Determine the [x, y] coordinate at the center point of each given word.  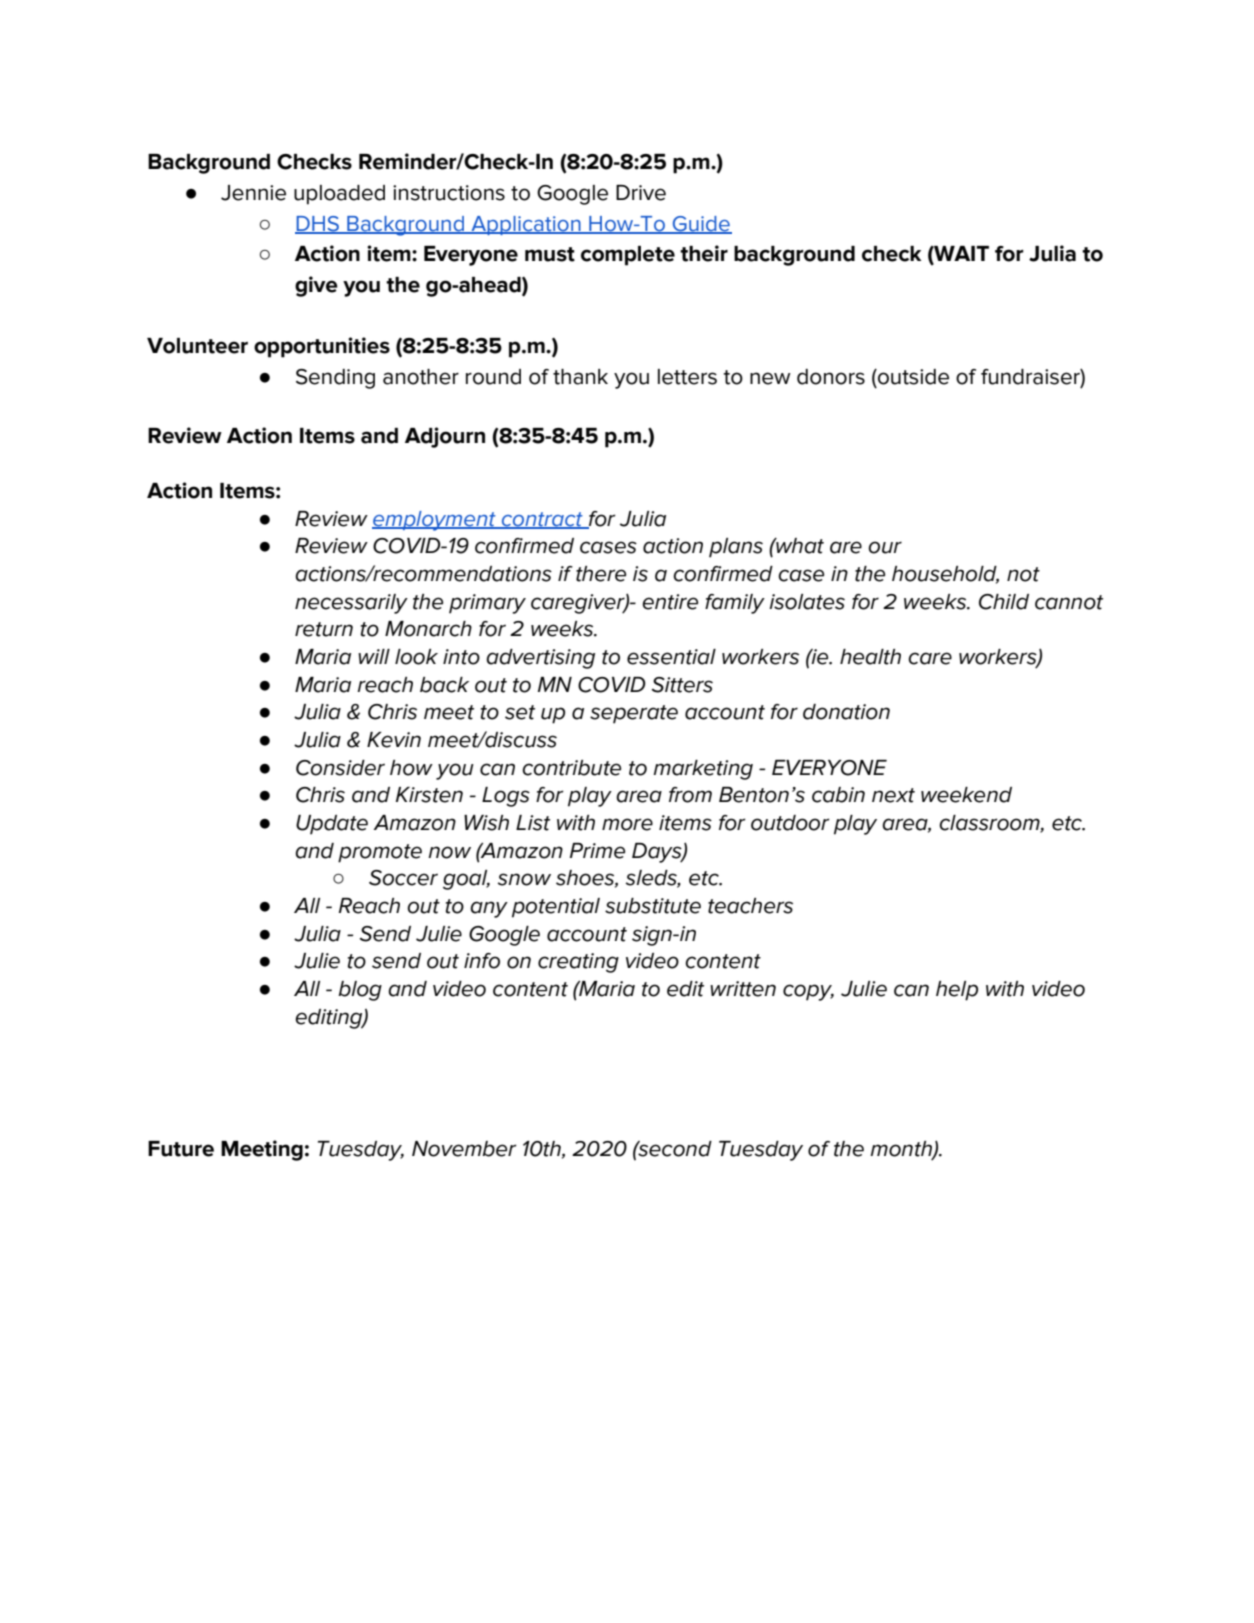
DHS [318, 224]
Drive [641, 193]
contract [542, 520]
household [945, 575]
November [464, 1149]
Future [181, 1149]
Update [332, 825]
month [902, 1149]
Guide [701, 224]
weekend [966, 795]
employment [435, 521]
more [627, 824]
